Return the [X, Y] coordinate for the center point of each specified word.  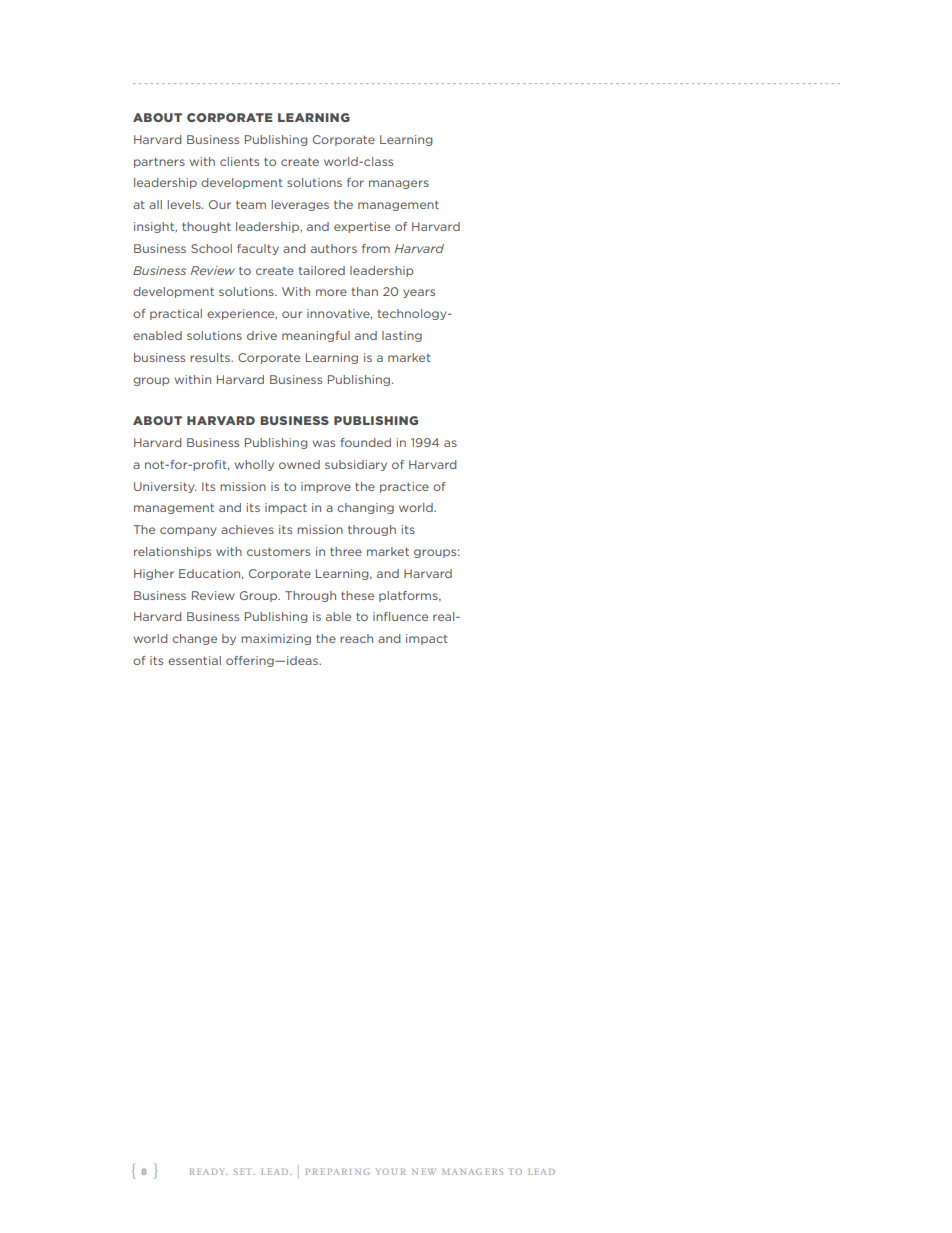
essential [194, 660]
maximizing [276, 639]
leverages [300, 205]
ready [208, 1172]
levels [185, 204]
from [376, 248]
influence [400, 616]
